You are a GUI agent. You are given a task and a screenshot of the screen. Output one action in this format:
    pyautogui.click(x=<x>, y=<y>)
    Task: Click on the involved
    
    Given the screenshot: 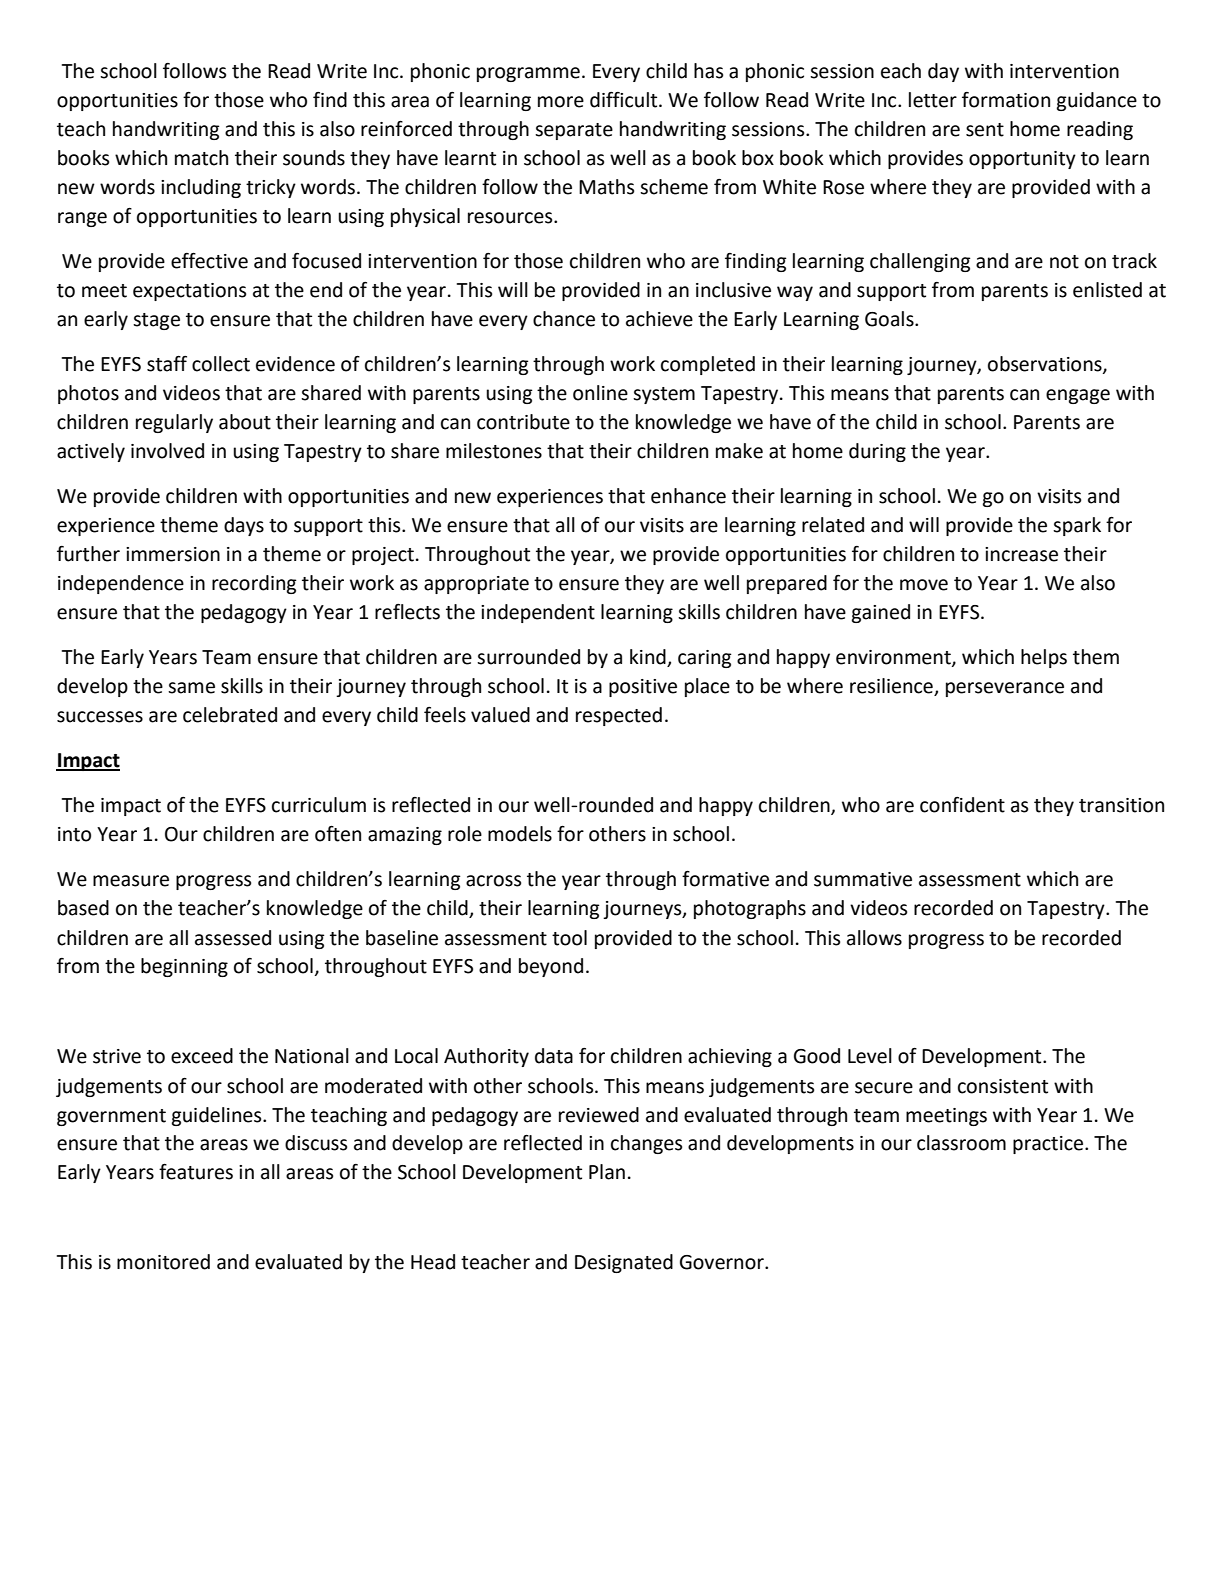 What is the action you would take?
    pyautogui.click(x=167, y=451)
